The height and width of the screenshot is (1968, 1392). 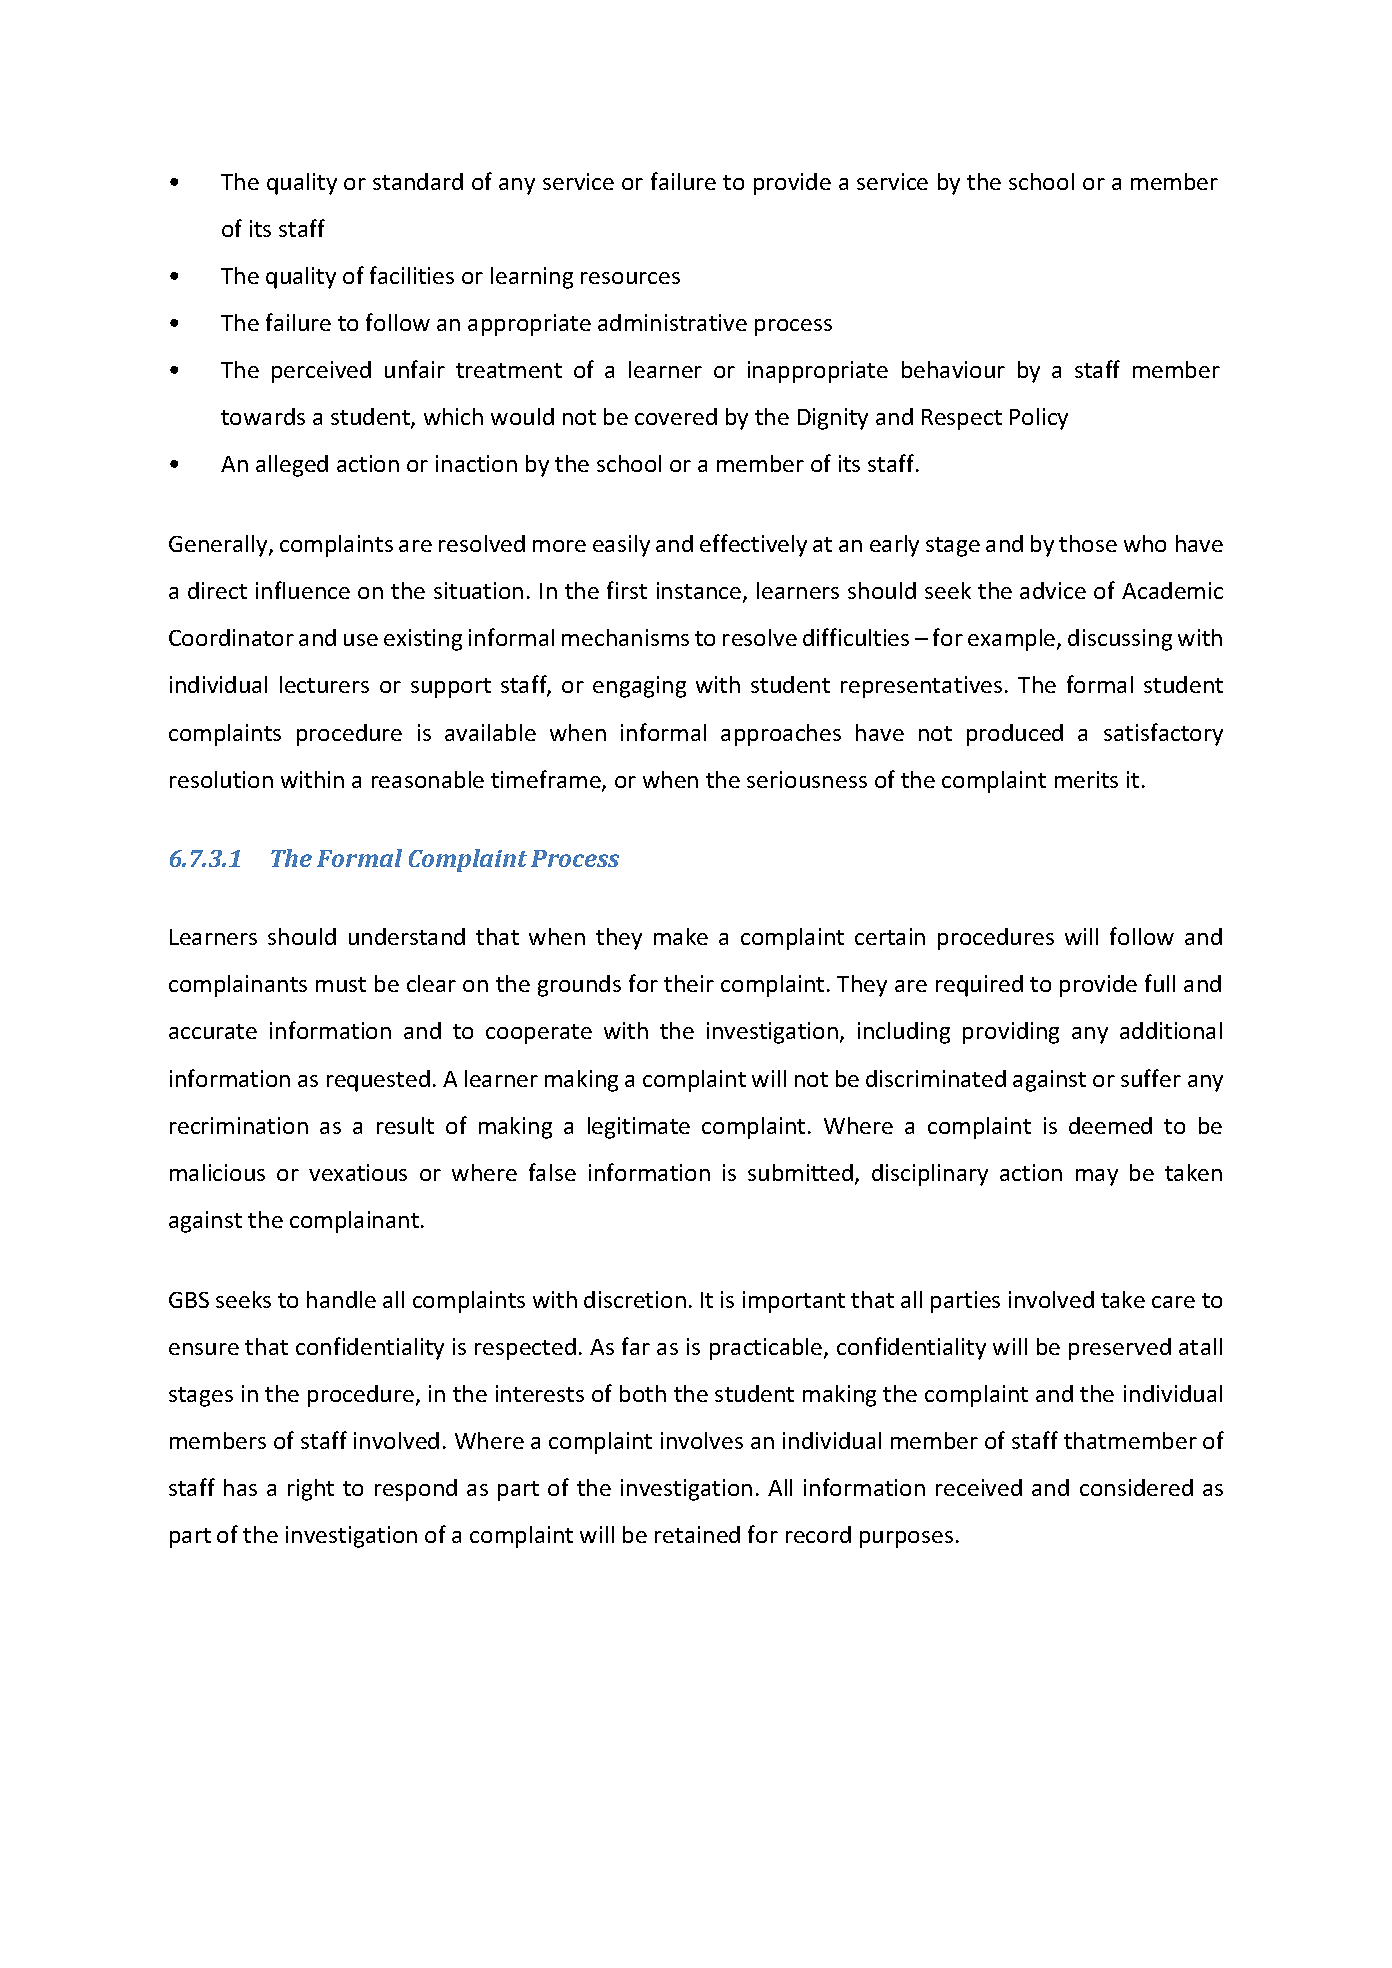 What do you see at coordinates (697, 1534) in the screenshot?
I see `retained` at bounding box center [697, 1534].
